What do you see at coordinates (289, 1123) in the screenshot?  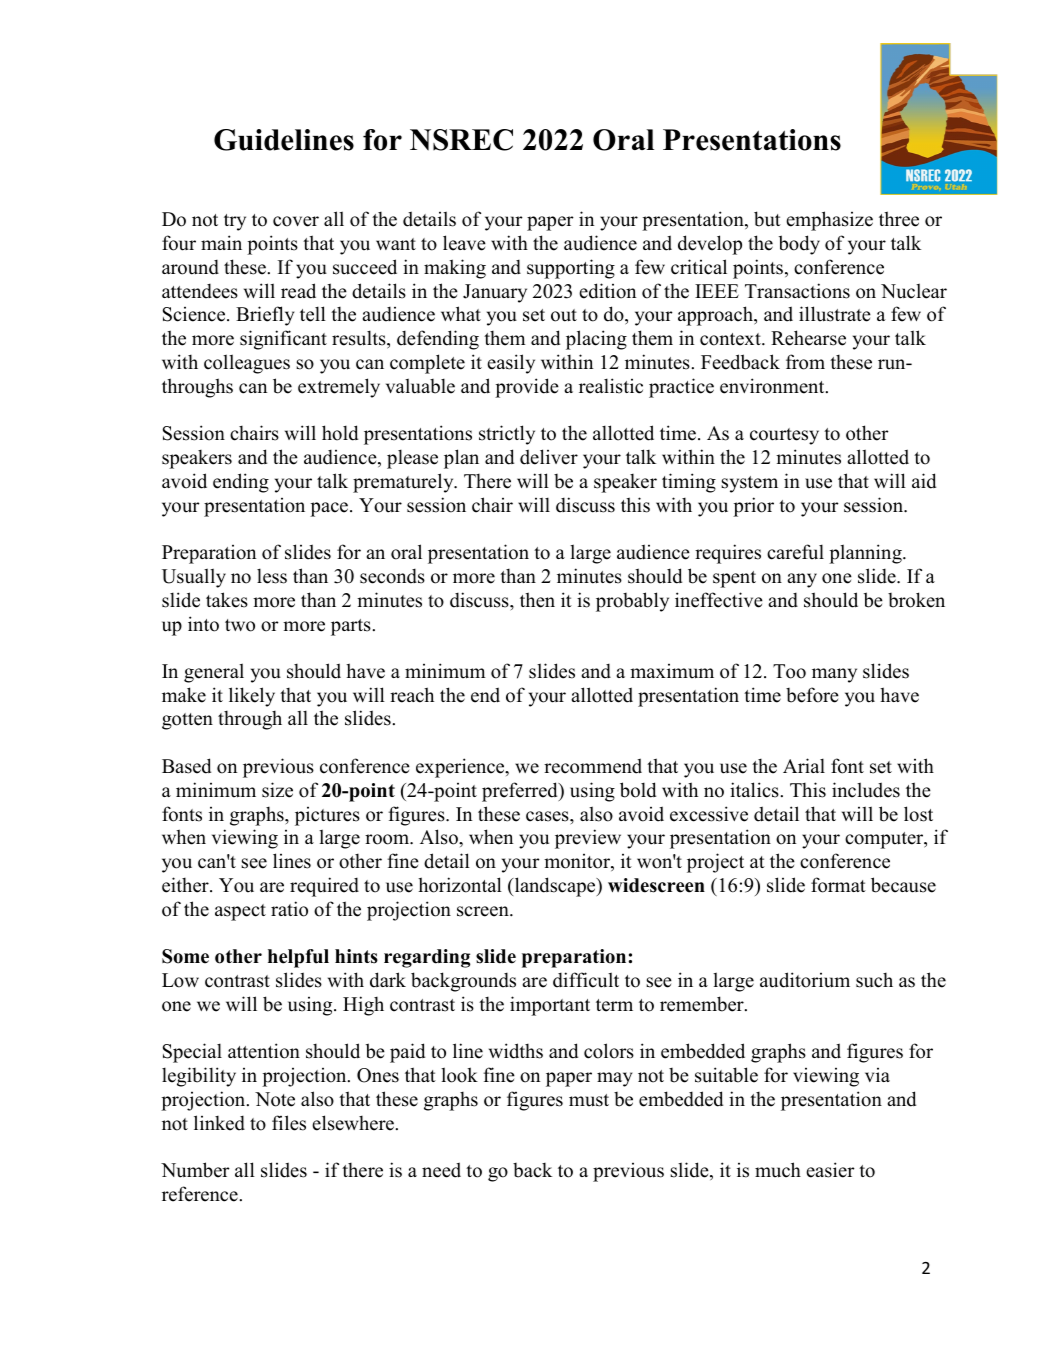 I see `files` at bounding box center [289, 1123].
